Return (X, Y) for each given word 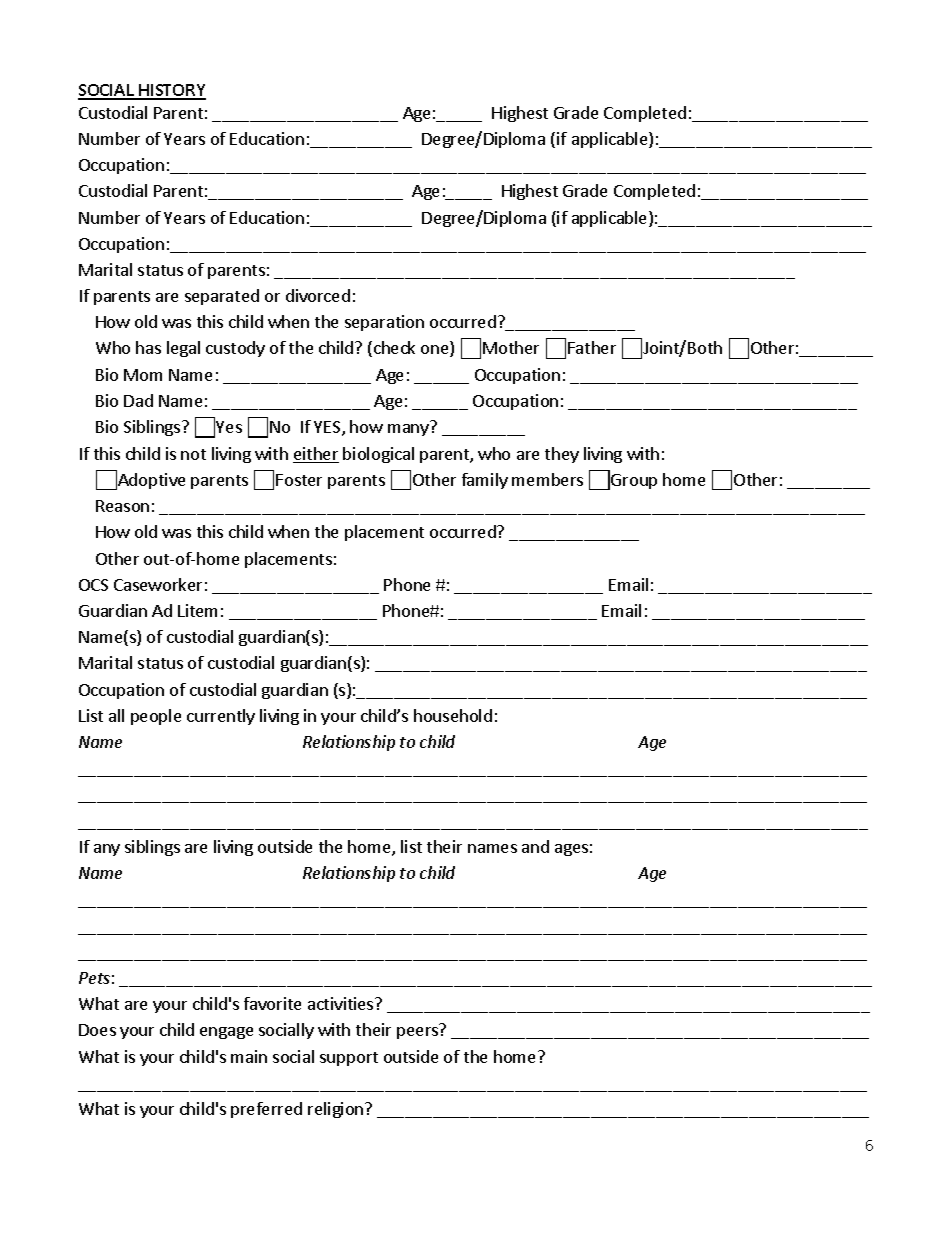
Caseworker (158, 584)
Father (592, 347)
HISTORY (171, 91)
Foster (299, 480)
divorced (318, 295)
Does (97, 1030)
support (349, 1059)
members (547, 479)
